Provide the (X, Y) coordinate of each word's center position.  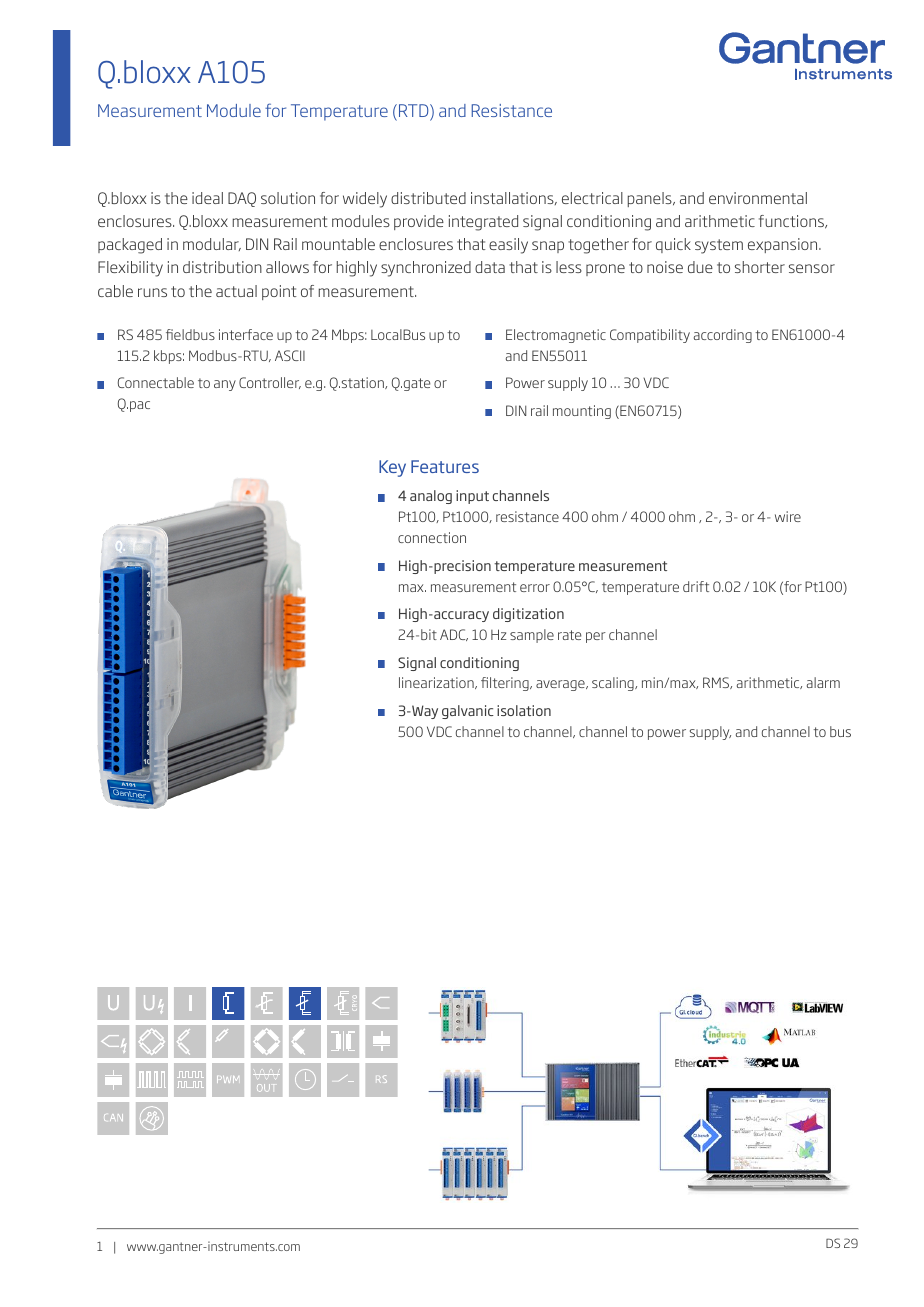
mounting (582, 412)
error (535, 588)
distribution (222, 267)
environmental (758, 198)
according (723, 336)
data (490, 267)
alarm (823, 682)
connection (432, 537)
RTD (415, 112)
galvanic (468, 712)
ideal (207, 198)
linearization (437, 683)
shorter (760, 267)
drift (696, 586)
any (225, 385)
